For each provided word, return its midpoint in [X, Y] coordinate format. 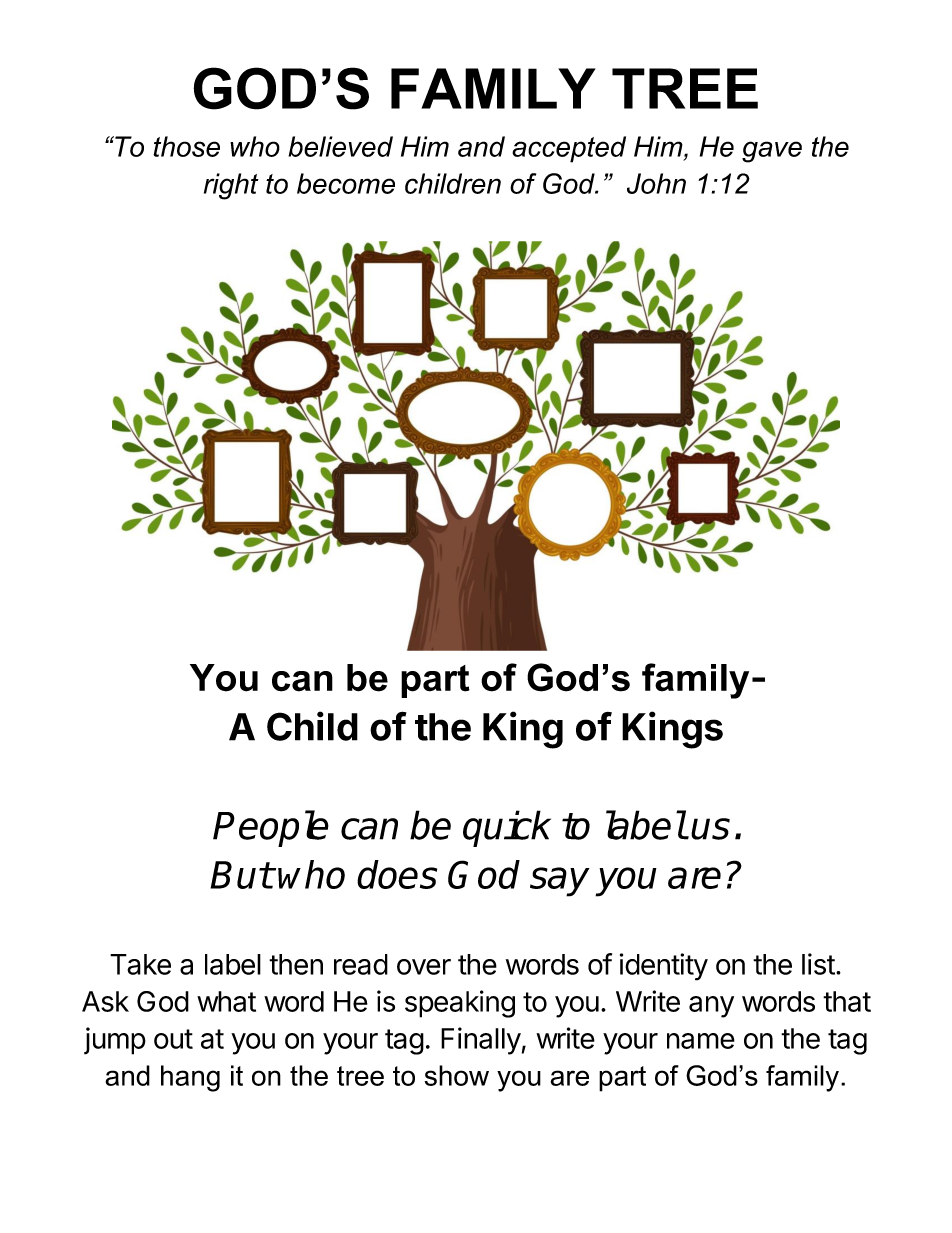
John [656, 183]
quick [507, 828]
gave [772, 152]
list [818, 964]
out [173, 1039]
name [701, 1041]
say [560, 882]
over [424, 967]
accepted [569, 149]
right [231, 186]
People [271, 828]
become [346, 183]
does [397, 874]
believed [340, 146]
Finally [481, 1041]
